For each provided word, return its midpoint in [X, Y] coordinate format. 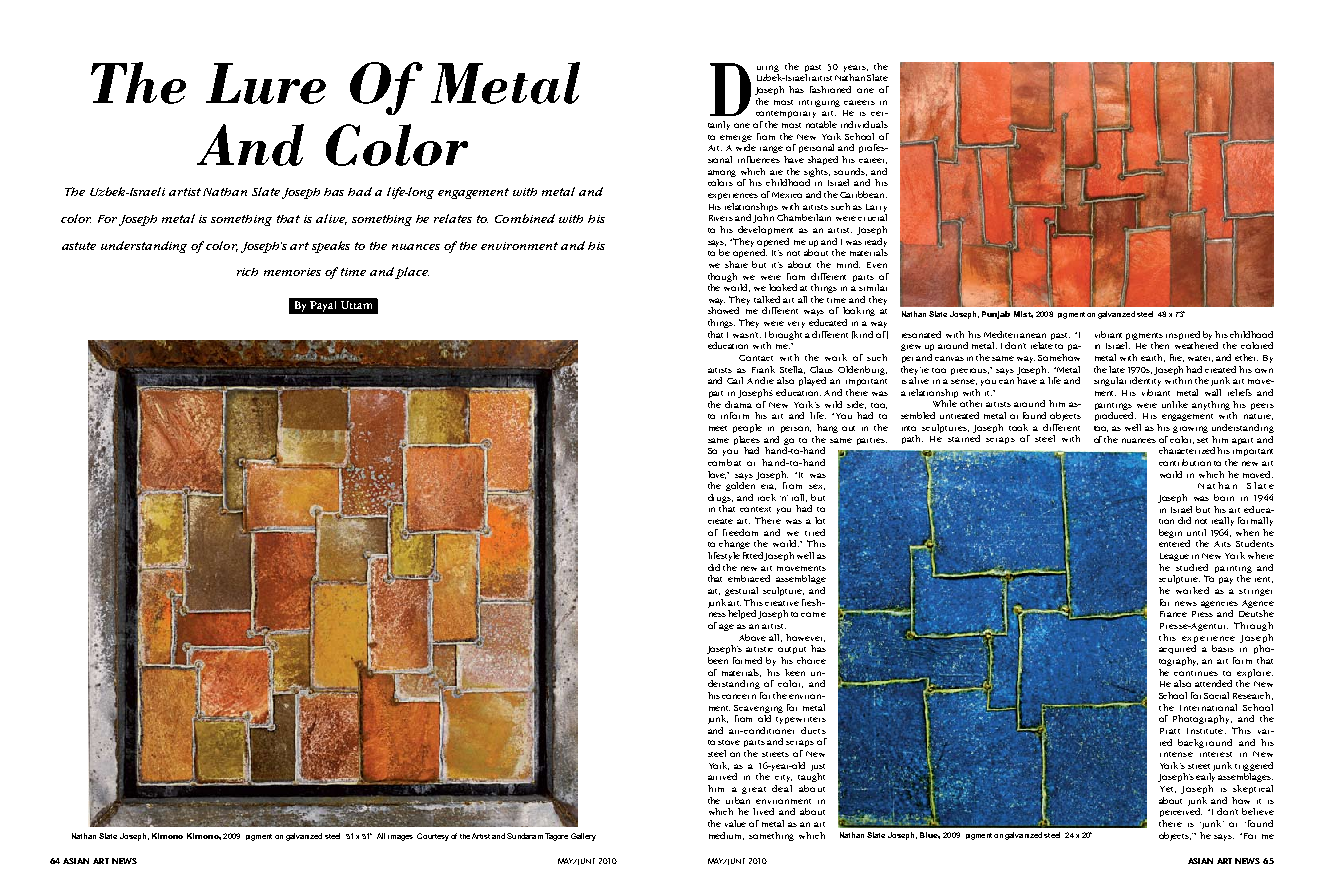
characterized [1187, 450]
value [735, 823]
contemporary [786, 114]
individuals [864, 124]
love [718, 475]
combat [724, 462]
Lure [266, 83]
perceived [1181, 812]
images [400, 838]
